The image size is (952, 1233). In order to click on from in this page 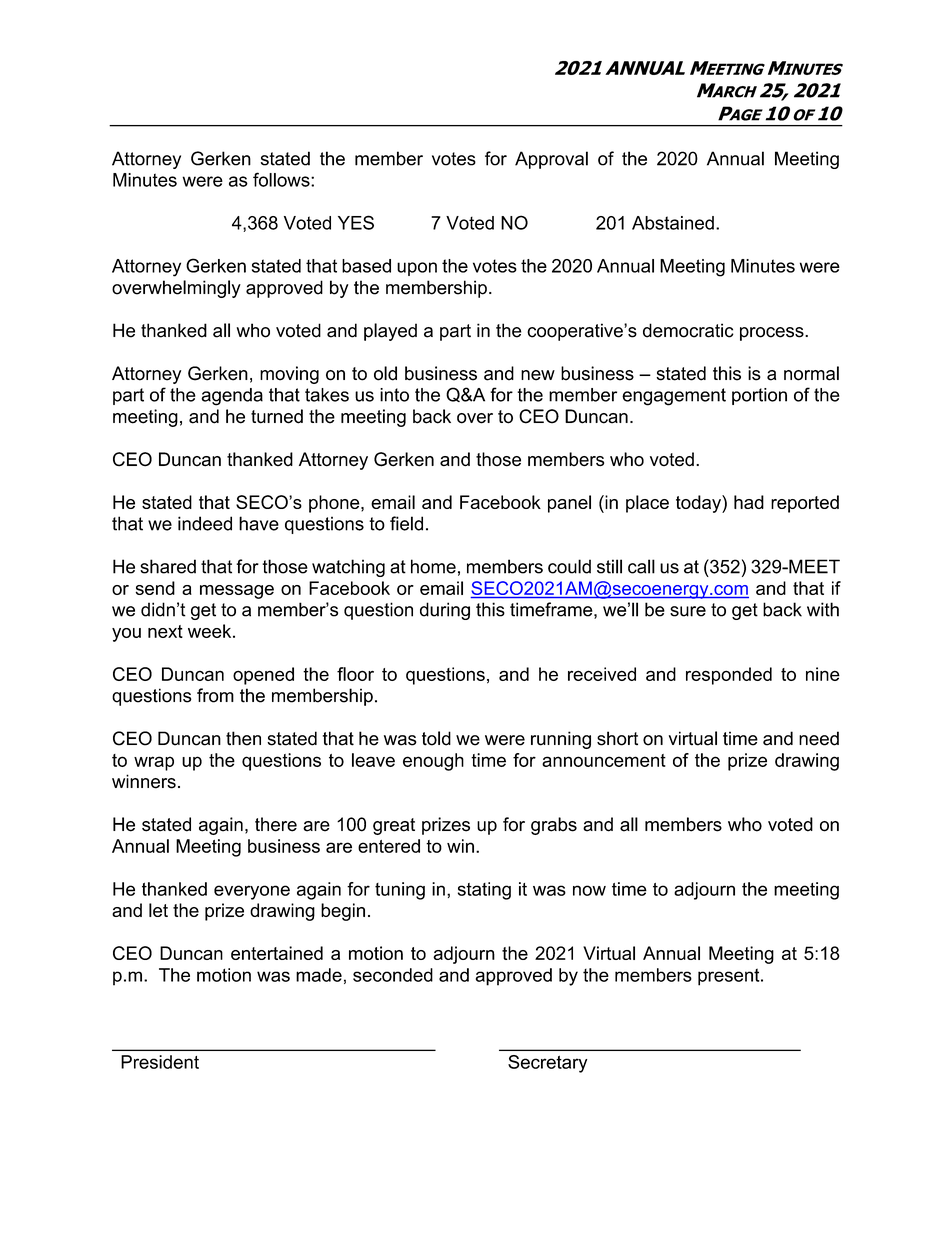, I will do `click(215, 695)`.
